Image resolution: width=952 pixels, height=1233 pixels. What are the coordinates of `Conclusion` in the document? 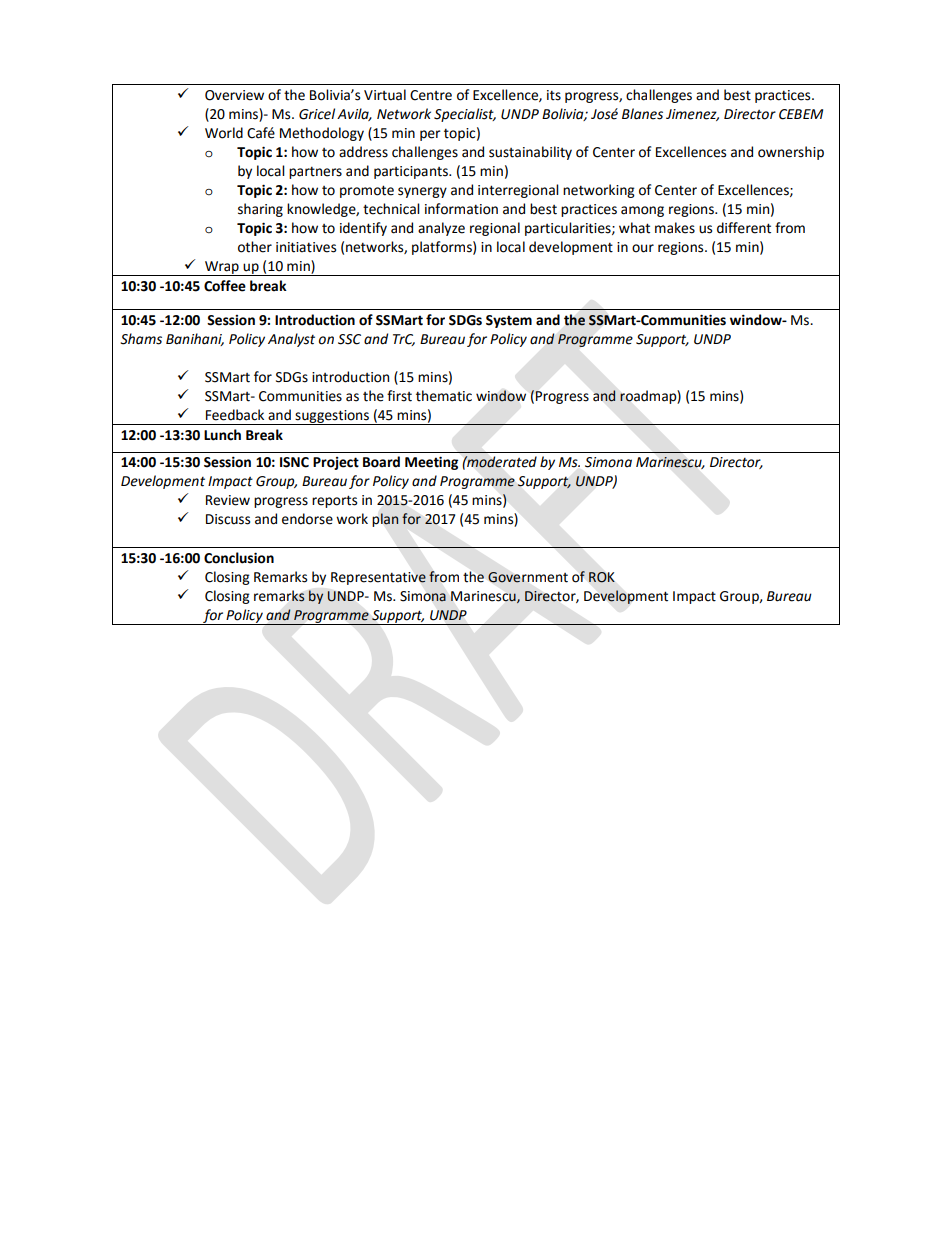 It's located at (239, 558).
